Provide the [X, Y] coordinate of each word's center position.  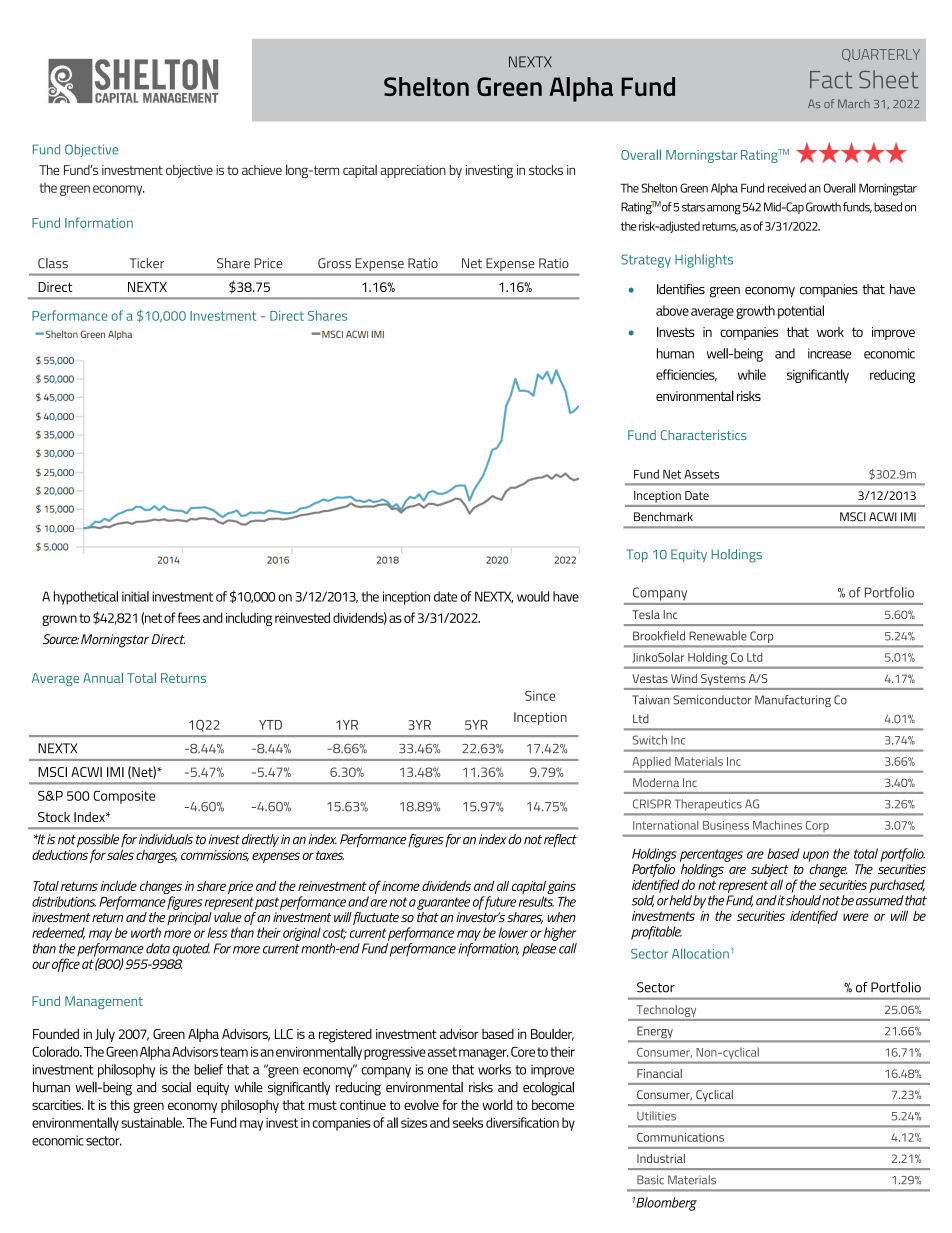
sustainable [152, 1122]
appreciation [413, 171]
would [533, 596]
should [803, 900]
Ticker [146, 263]
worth [146, 932]
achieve [262, 170]
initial [135, 596]
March [854, 103]
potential [801, 312]
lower [513, 932]
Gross [334, 263]
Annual [103, 678]
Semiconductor [712, 700]
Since [540, 696]
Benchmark [663, 517]
